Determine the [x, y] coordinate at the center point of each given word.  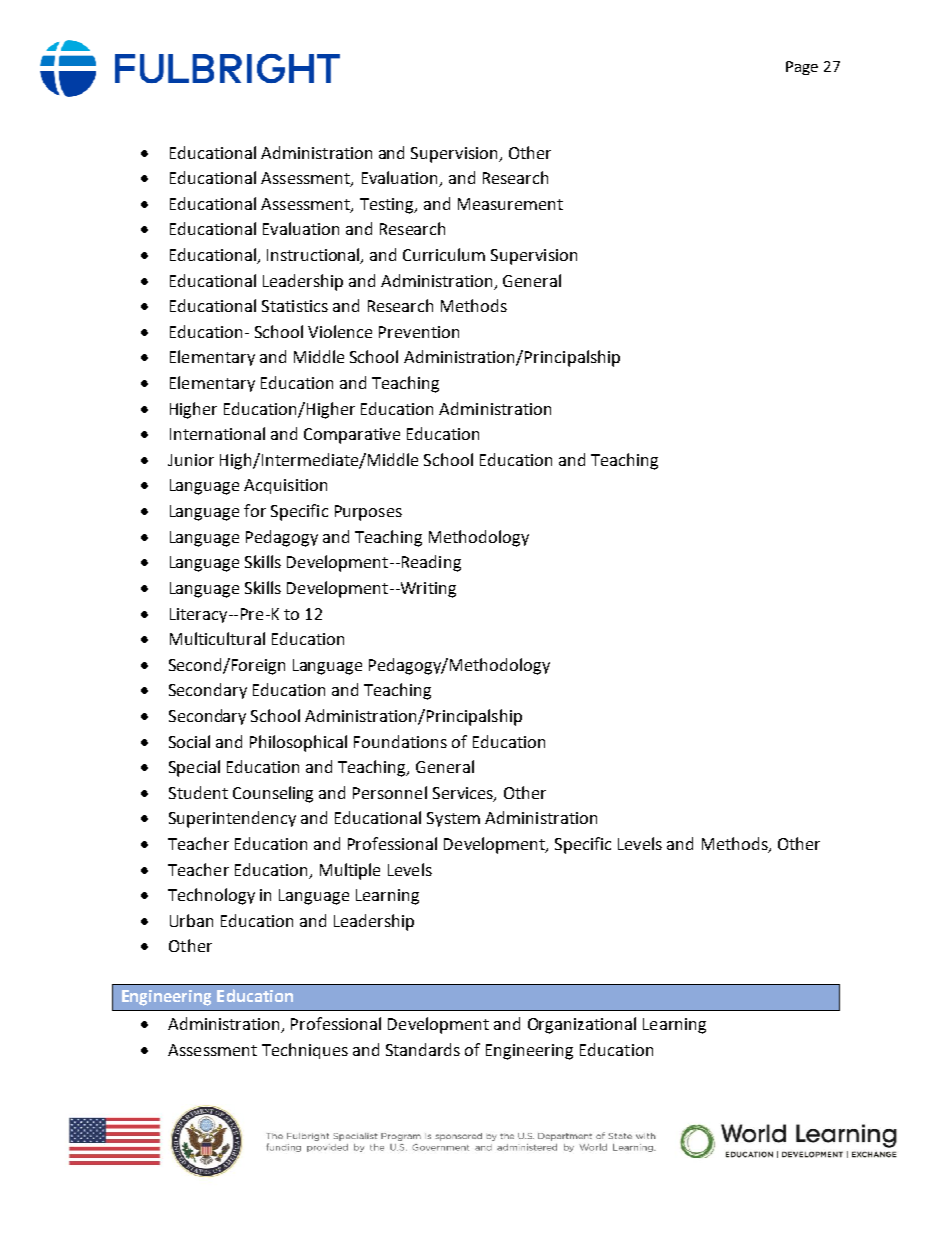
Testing [388, 206]
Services [464, 794]
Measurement [510, 204]
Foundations [400, 741]
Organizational [582, 1025]
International [217, 433]
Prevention [419, 332]
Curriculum [444, 254]
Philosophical [298, 743]
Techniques [305, 1051]
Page [802, 68]
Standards [423, 1049]
